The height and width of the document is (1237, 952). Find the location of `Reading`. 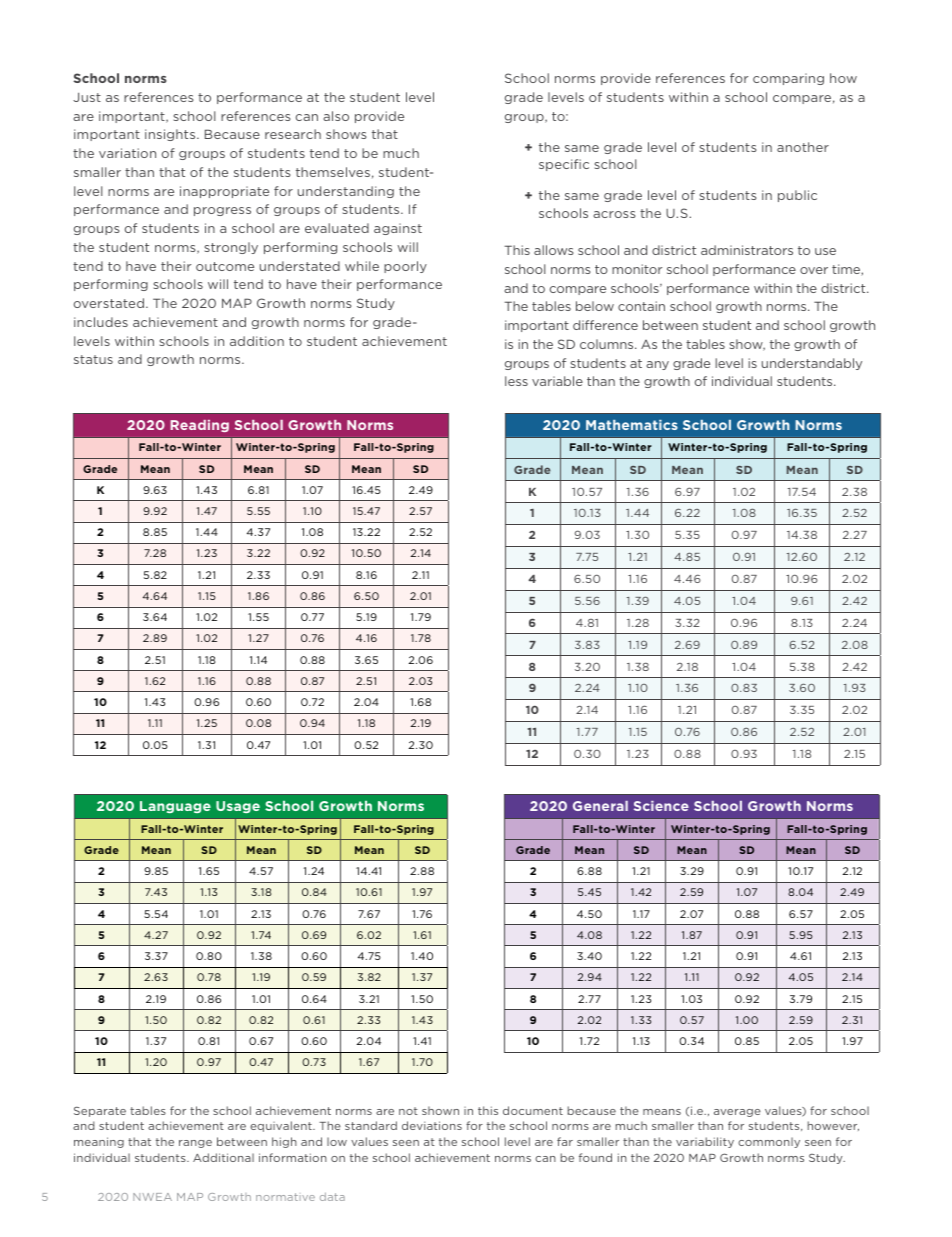

Reading is located at coordinates (199, 426).
